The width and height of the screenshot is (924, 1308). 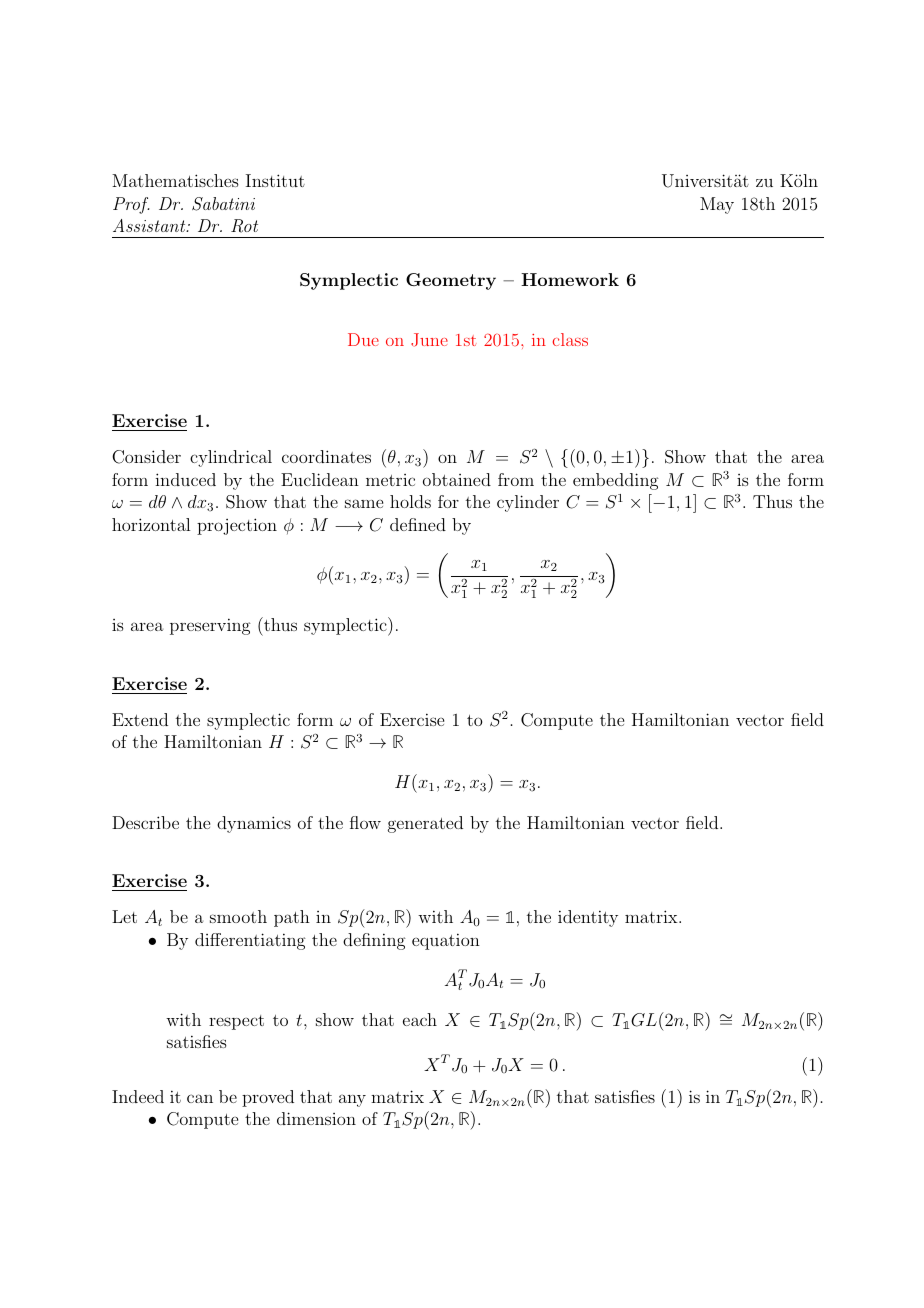 What do you see at coordinates (210, 626) in the screenshot?
I see `preserving` at bounding box center [210, 626].
